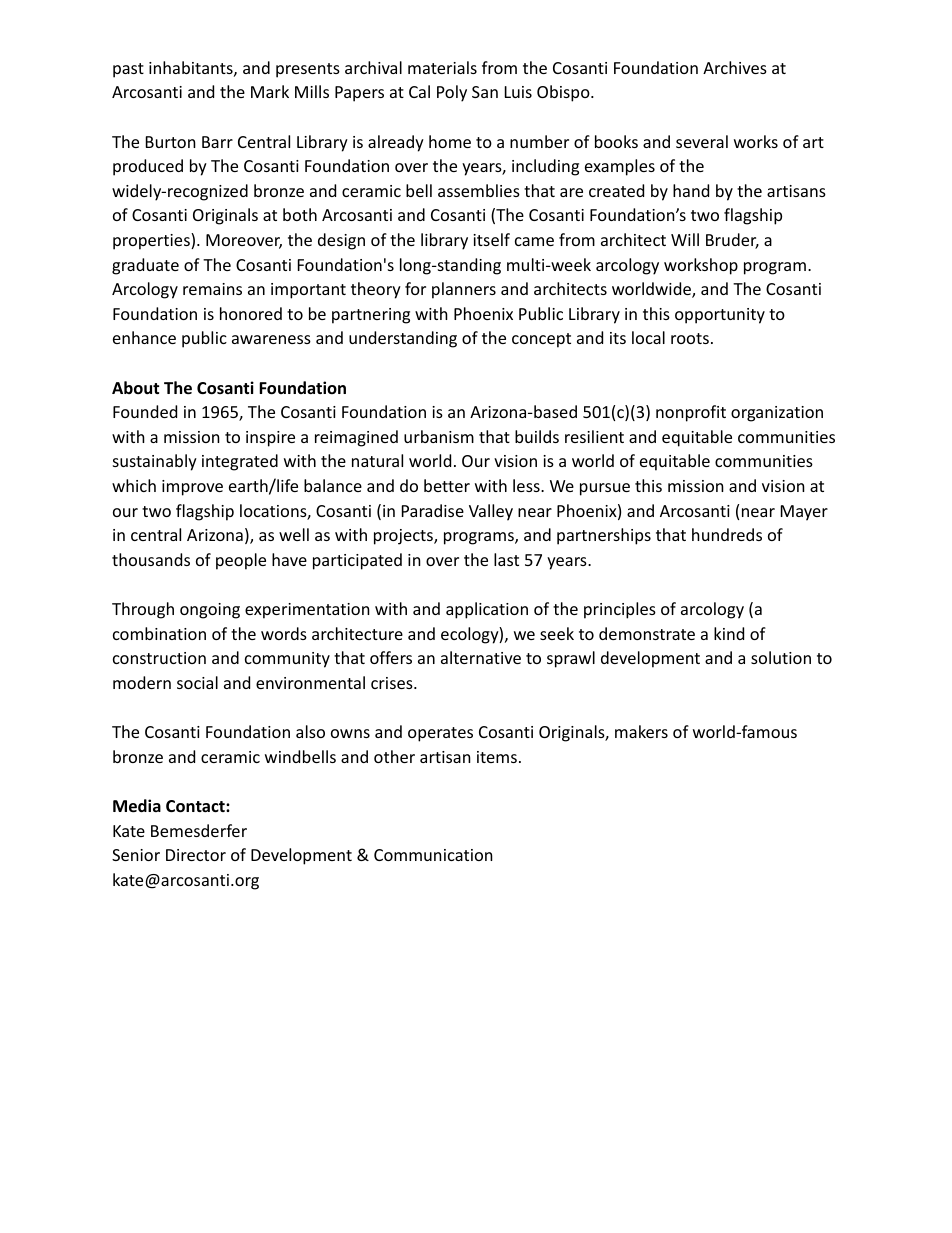 Image resolution: width=952 pixels, height=1233 pixels. I want to click on Mark, so click(270, 91).
